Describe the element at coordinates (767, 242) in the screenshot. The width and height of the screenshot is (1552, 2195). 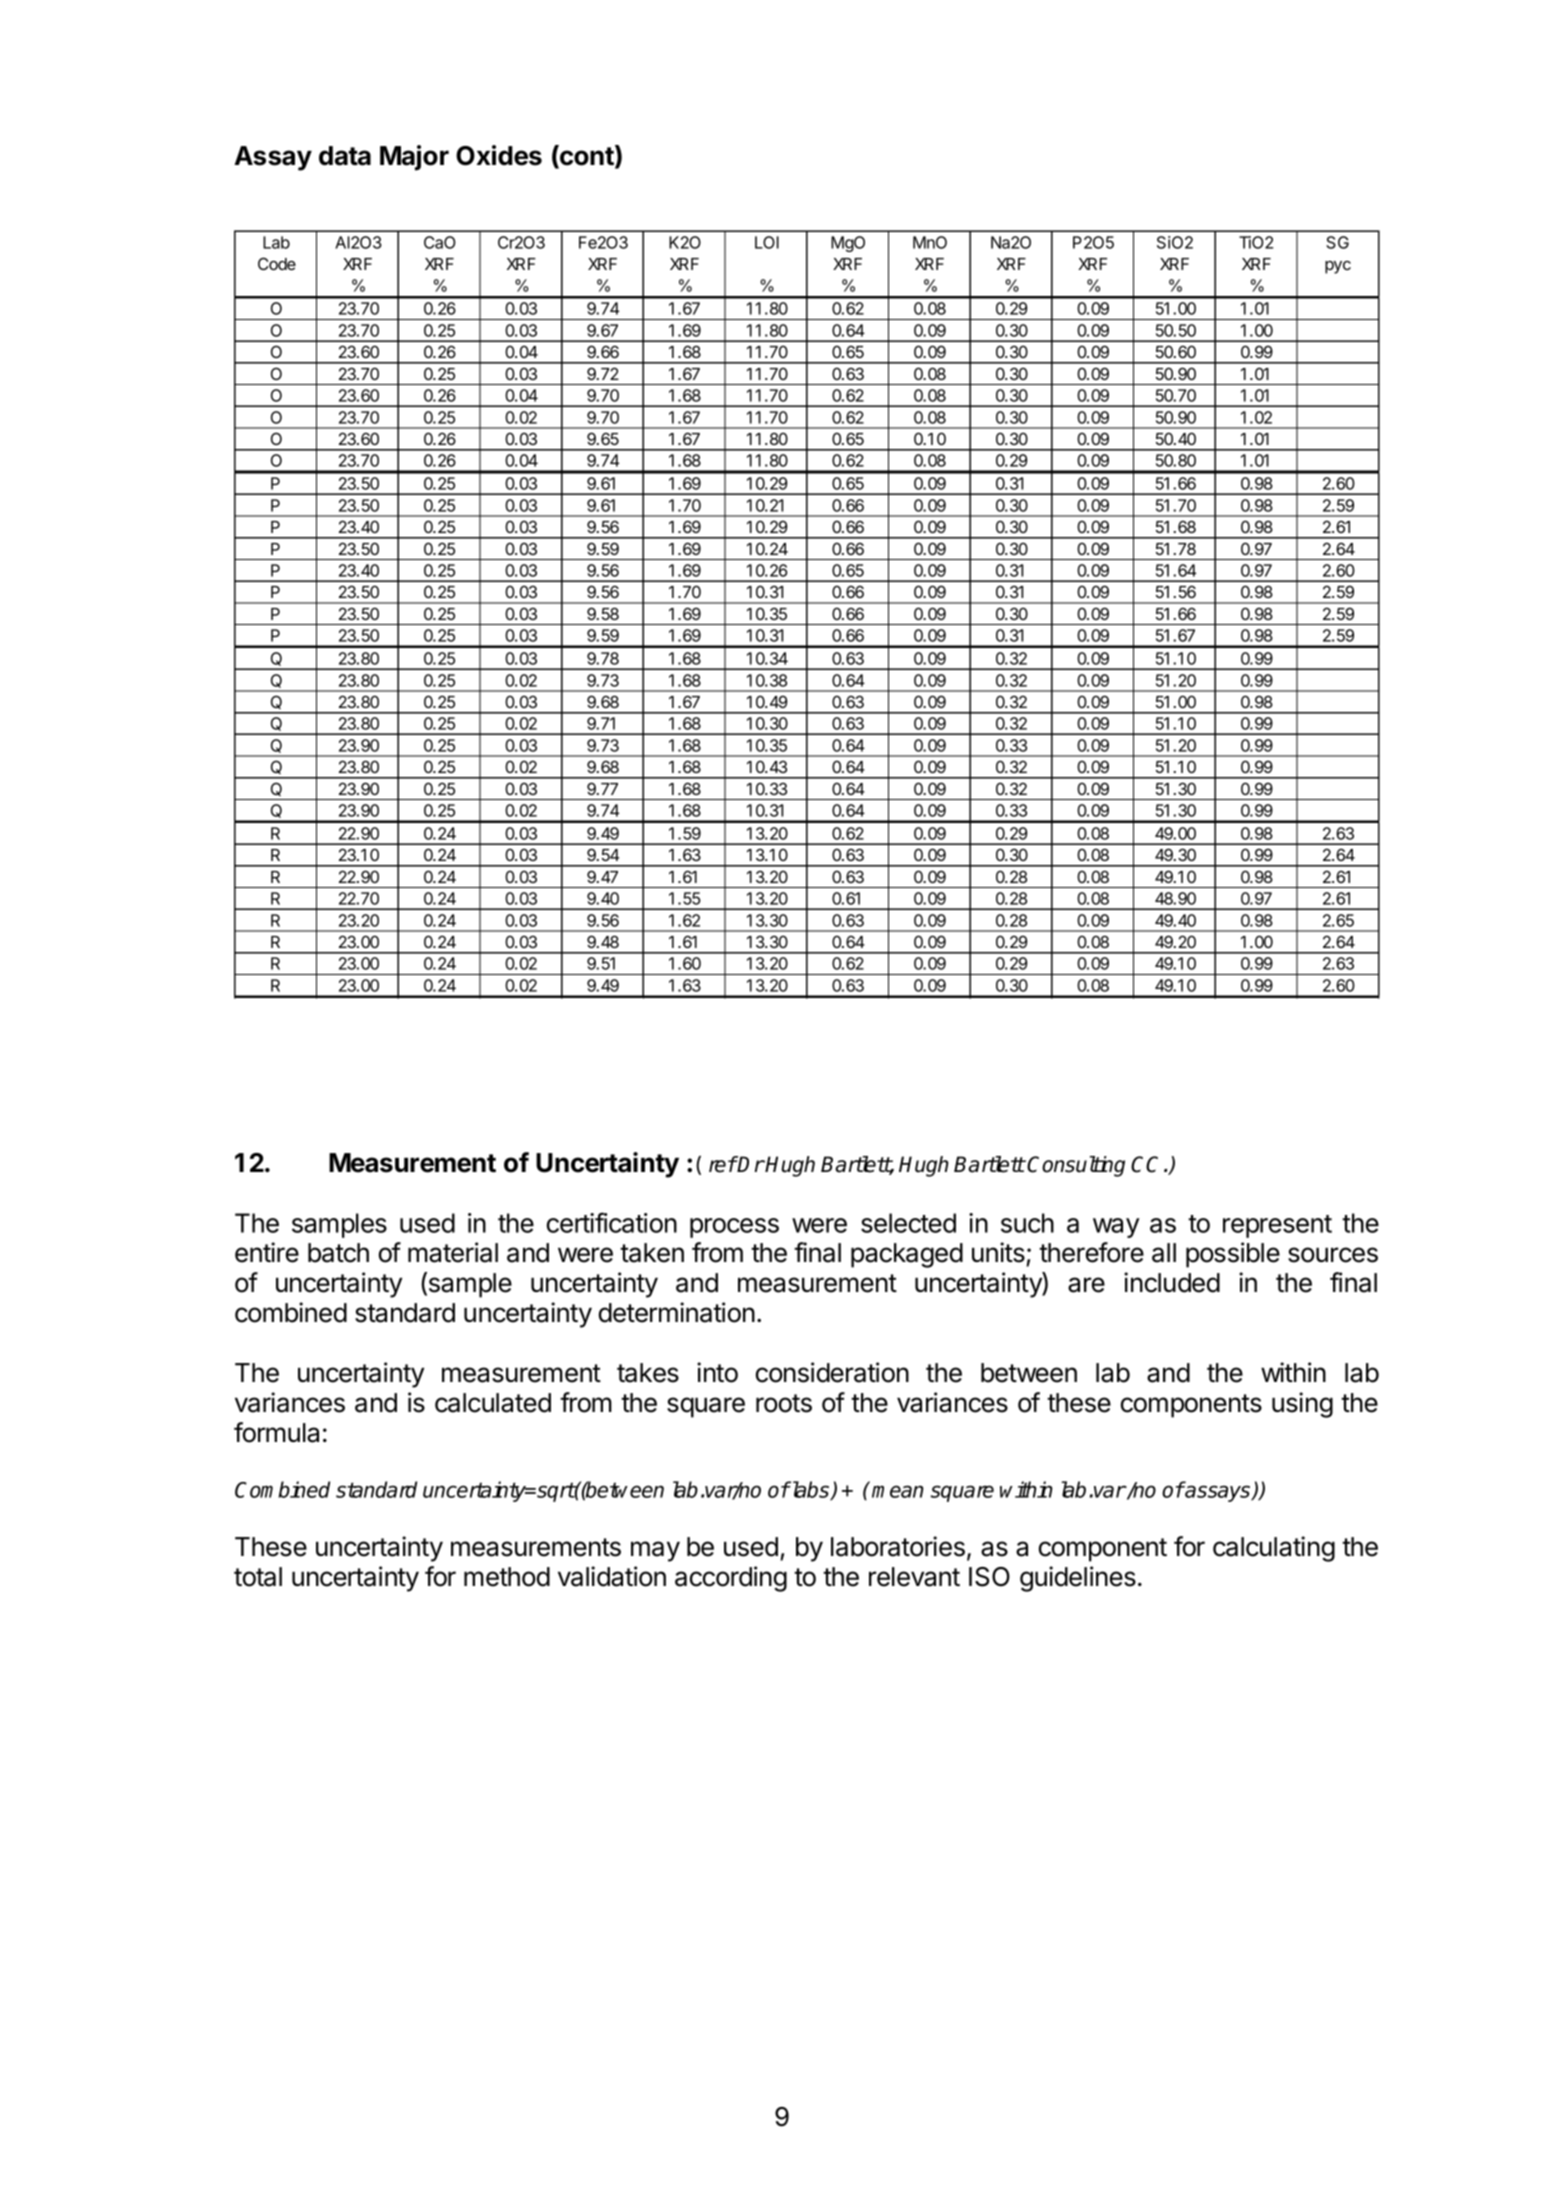
I see `LOI` at that location.
